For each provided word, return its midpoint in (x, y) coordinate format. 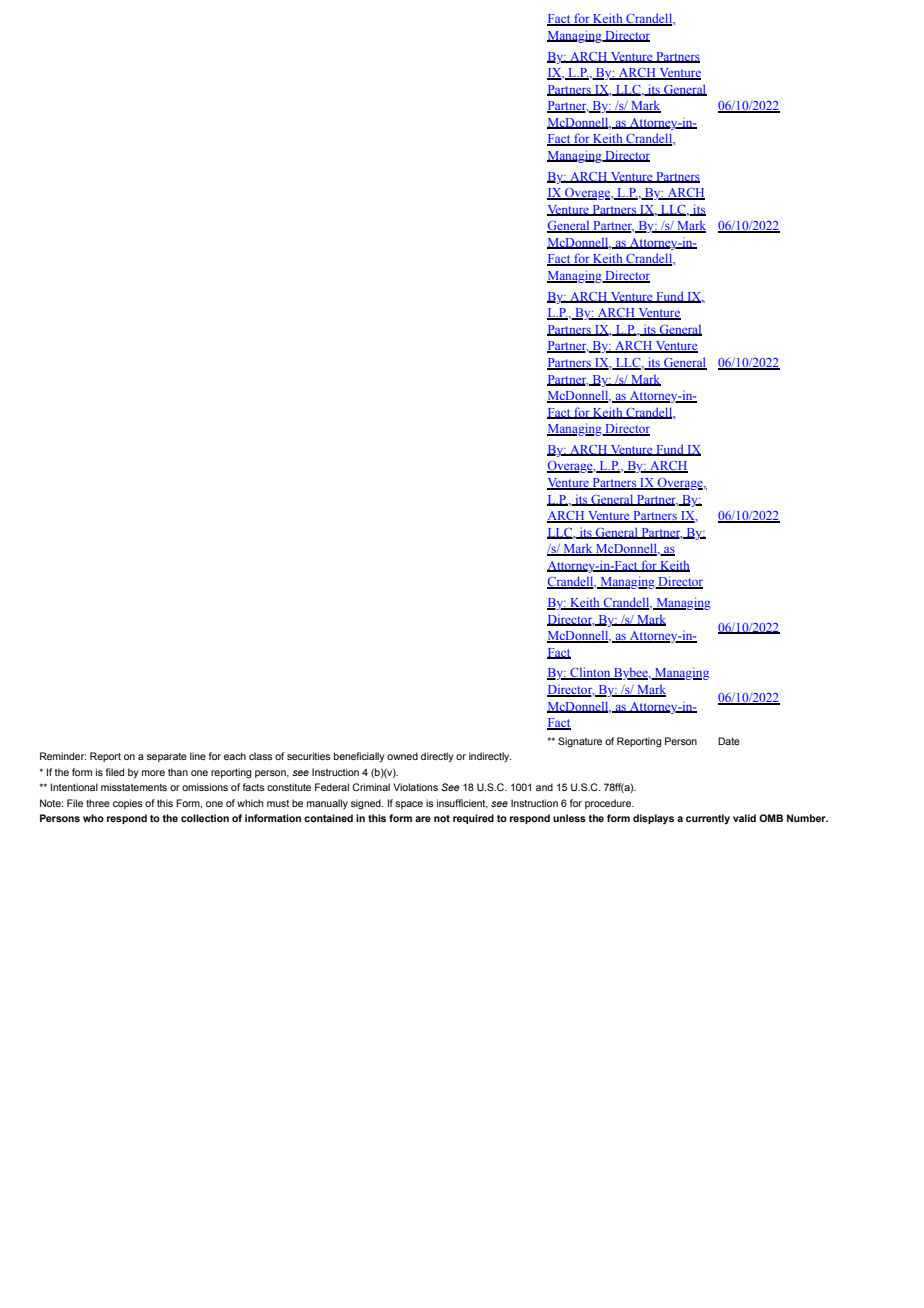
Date (729, 741)
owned (402, 756)
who (93, 818)
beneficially (359, 757)
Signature (580, 742)
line (198, 756)
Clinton (590, 673)
